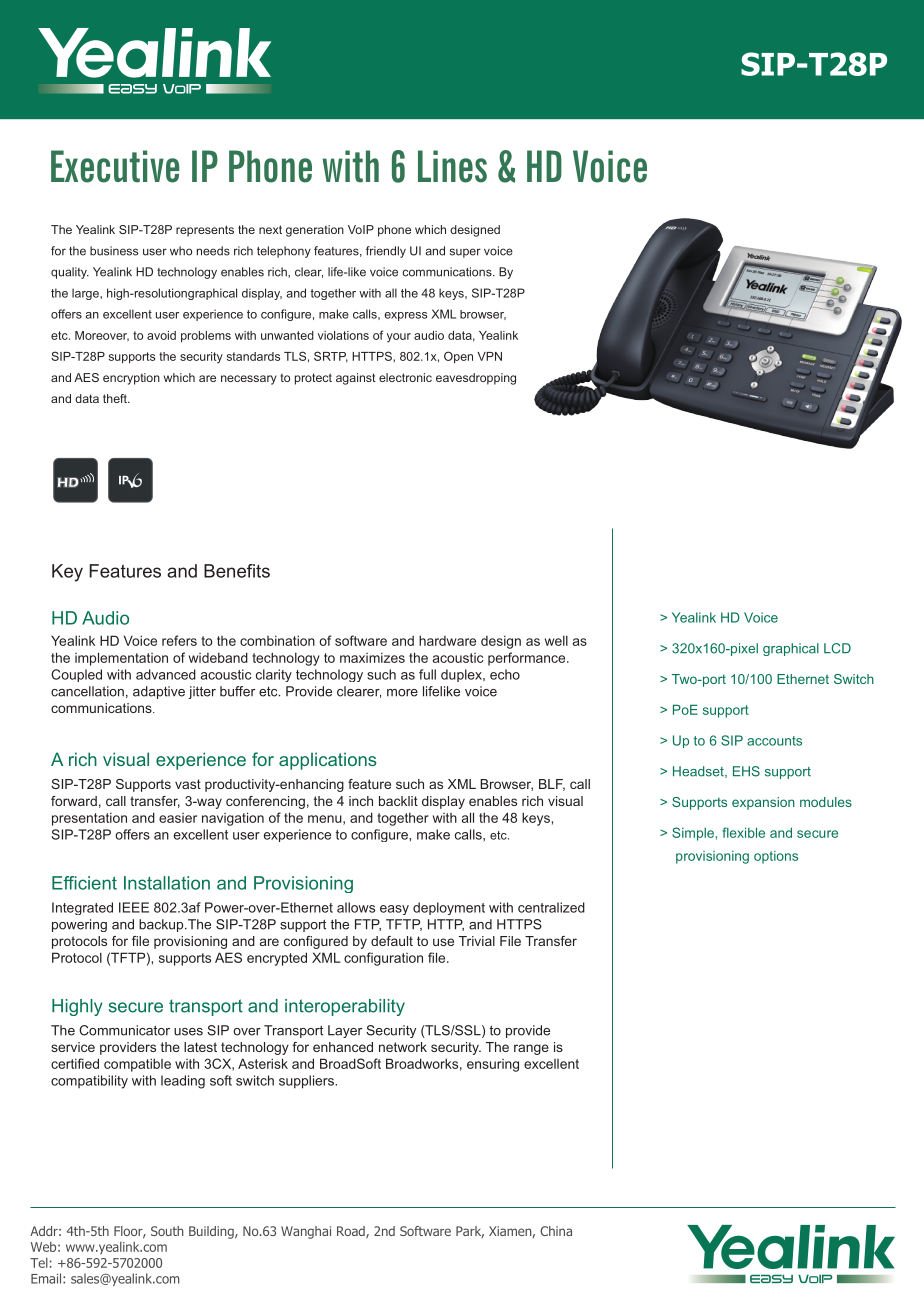  Describe the element at coordinates (449, 908) in the page. I see `deployment` at that location.
